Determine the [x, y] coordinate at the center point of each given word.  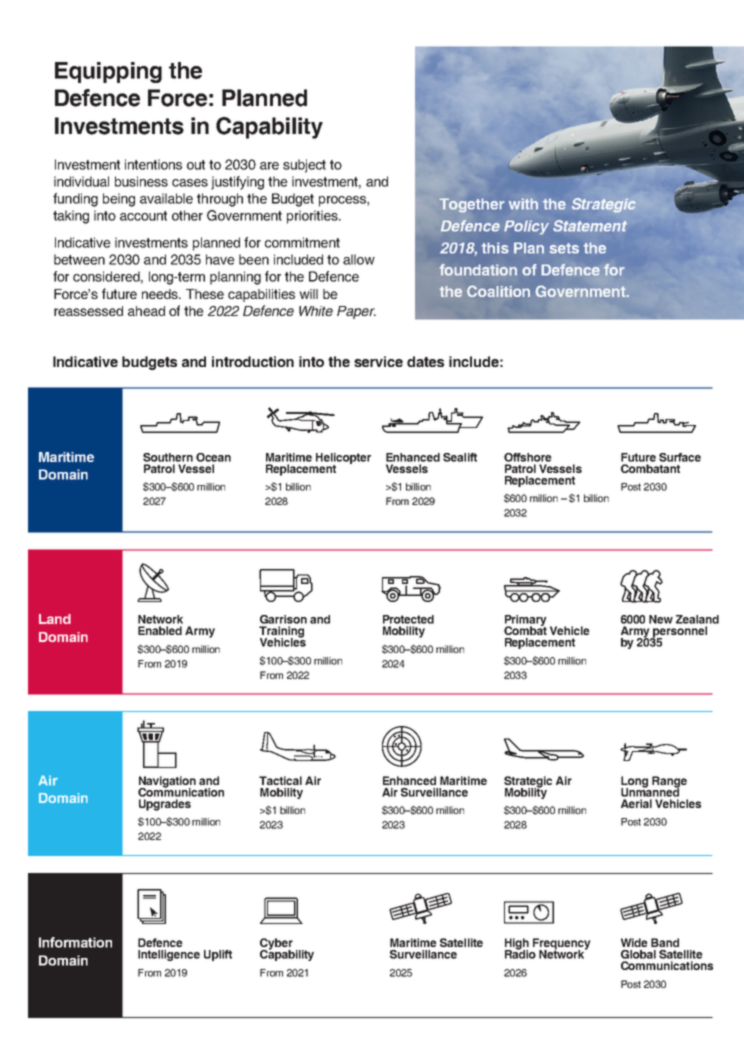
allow [359, 259]
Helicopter [343, 459]
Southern [168, 457]
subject [304, 166]
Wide [634, 942]
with [523, 204]
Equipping [108, 72]
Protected [408, 619]
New [661, 619]
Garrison [283, 619]
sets [564, 248]
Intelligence [169, 955]
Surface [680, 457]
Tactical [280, 780]
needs [161, 294]
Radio [520, 953]
